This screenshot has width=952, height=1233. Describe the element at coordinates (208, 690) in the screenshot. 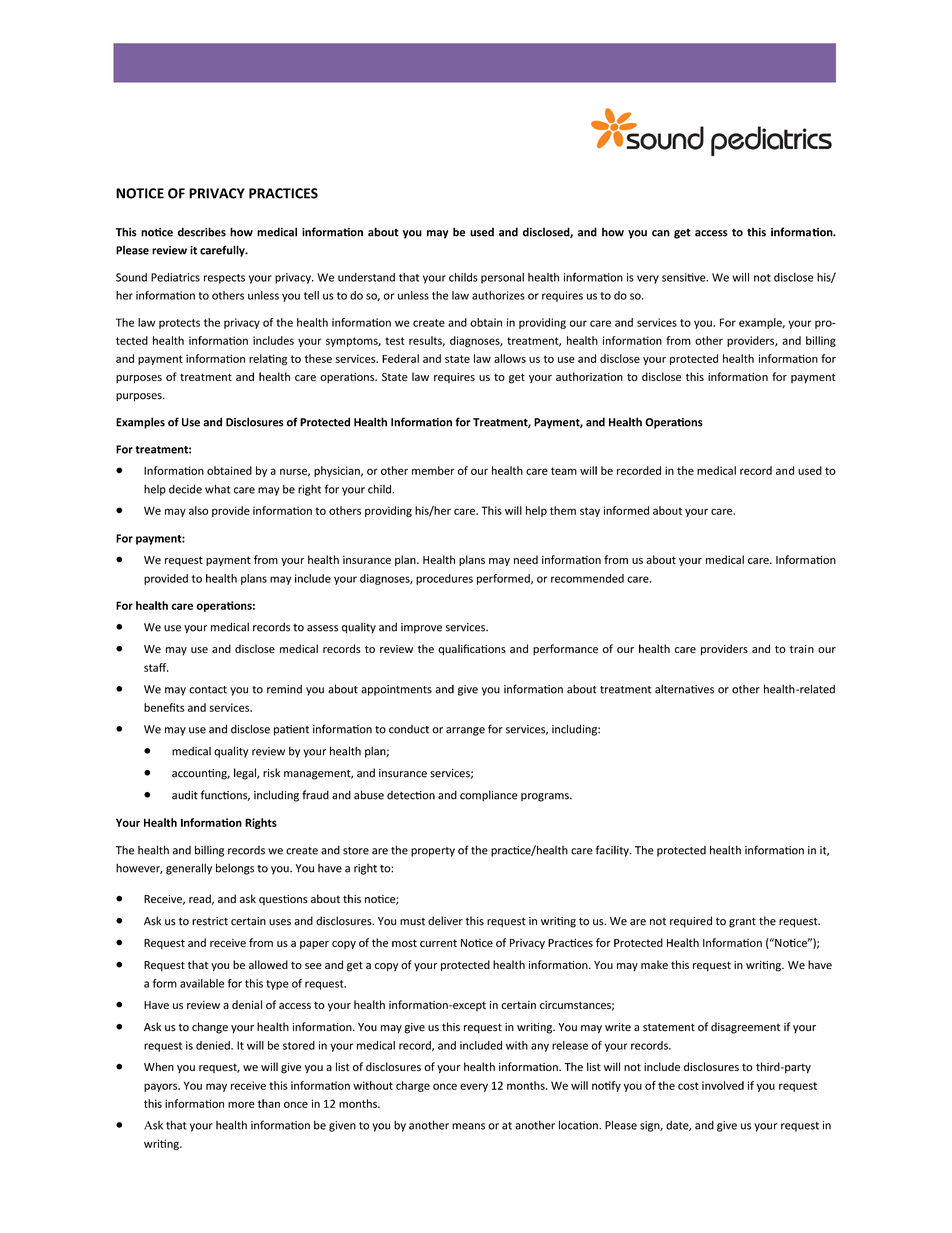

I see `contact` at that location.
